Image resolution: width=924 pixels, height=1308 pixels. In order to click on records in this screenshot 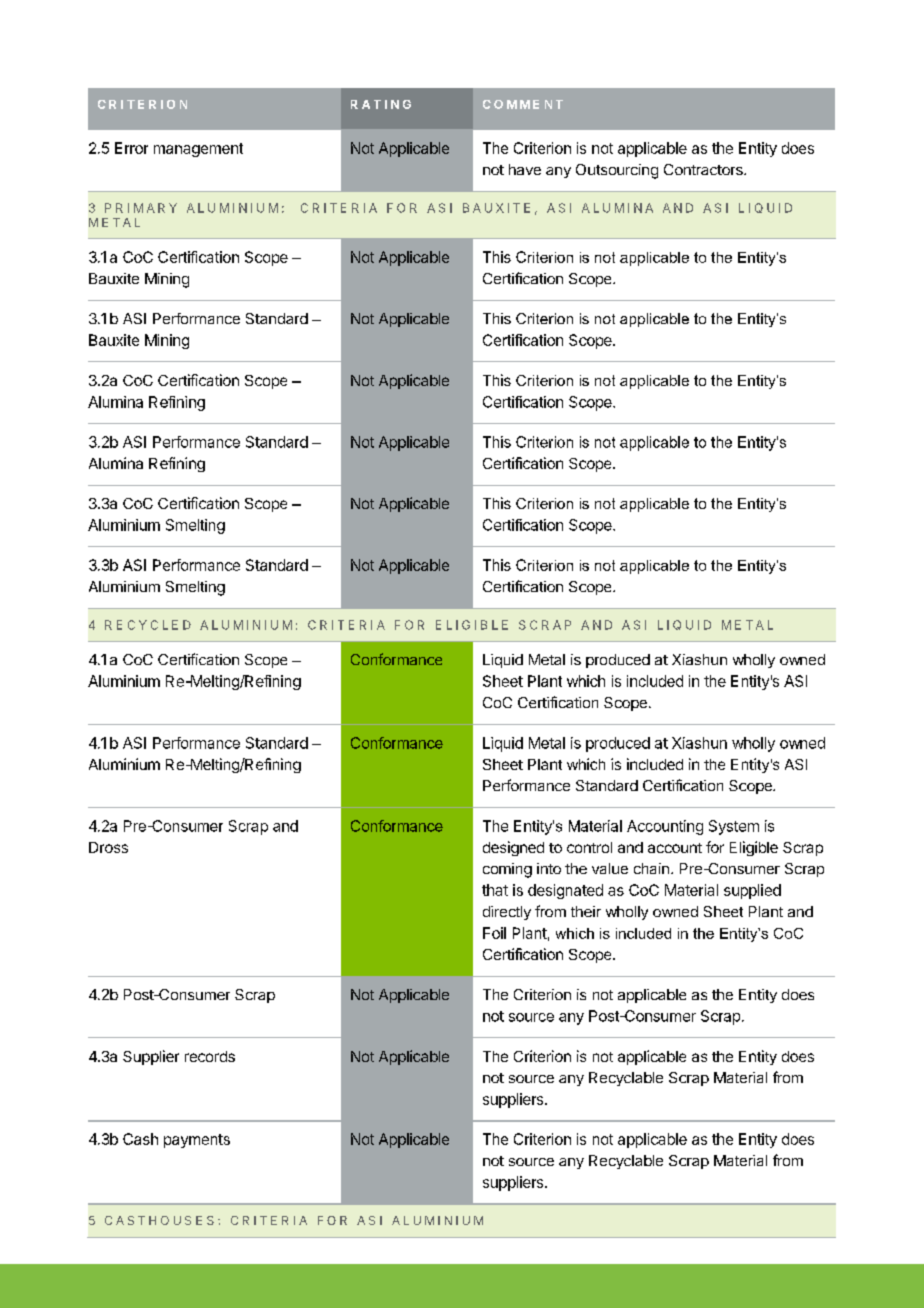, I will do `click(210, 1056)`.
